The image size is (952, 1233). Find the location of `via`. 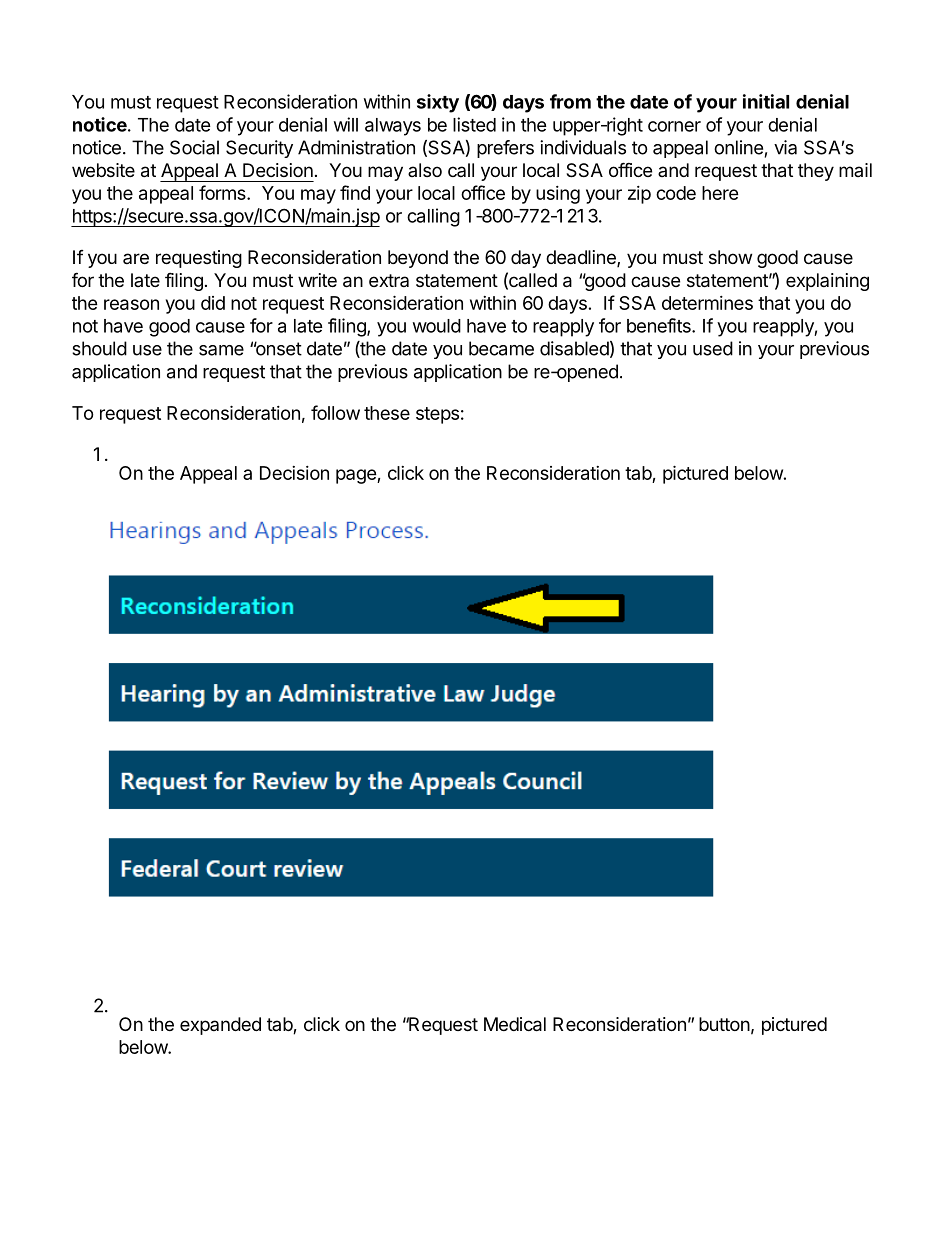

via is located at coordinates (785, 147).
